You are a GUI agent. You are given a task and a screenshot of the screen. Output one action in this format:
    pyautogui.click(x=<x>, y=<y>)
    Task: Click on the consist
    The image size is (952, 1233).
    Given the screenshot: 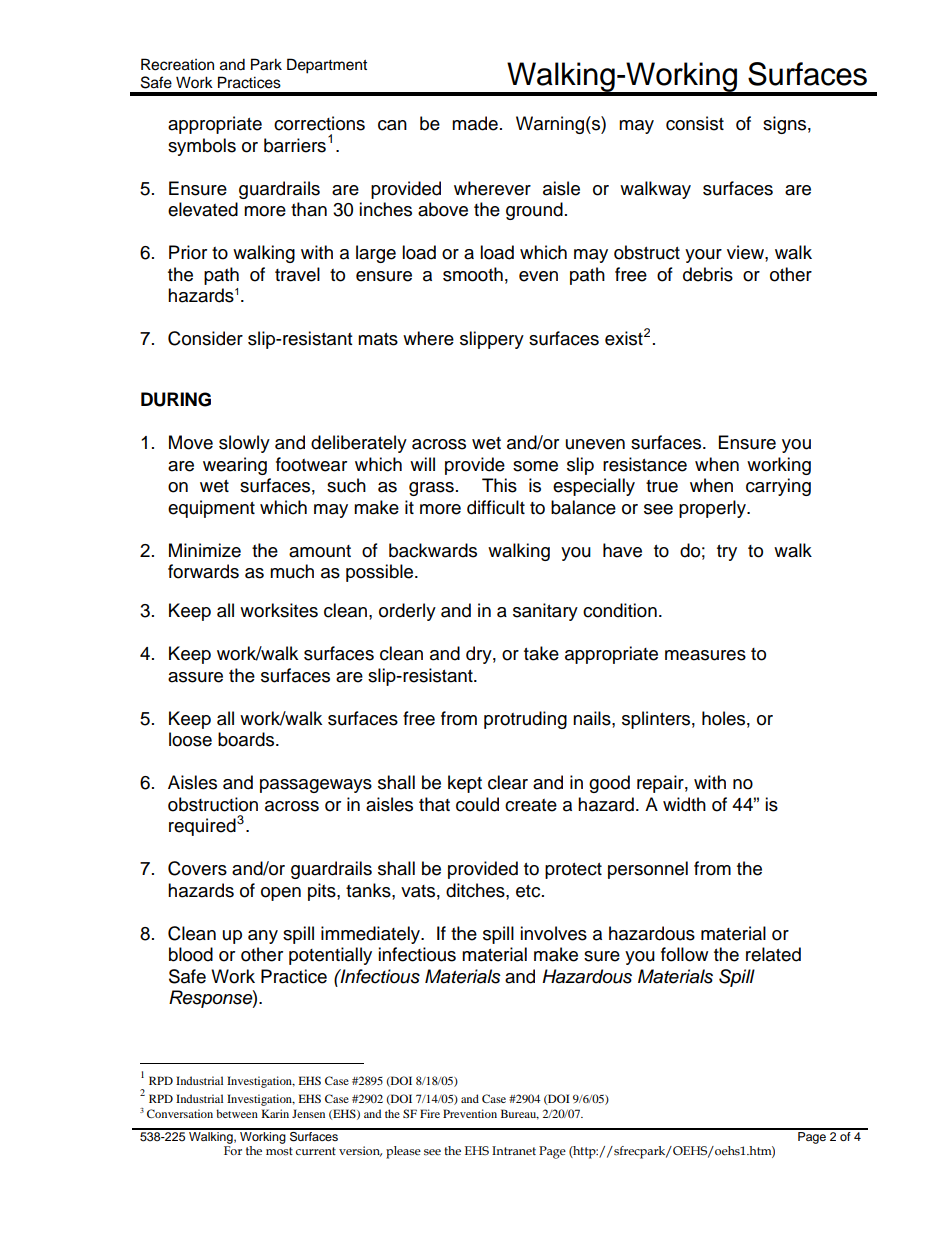 What is the action you would take?
    pyautogui.click(x=695, y=123)
